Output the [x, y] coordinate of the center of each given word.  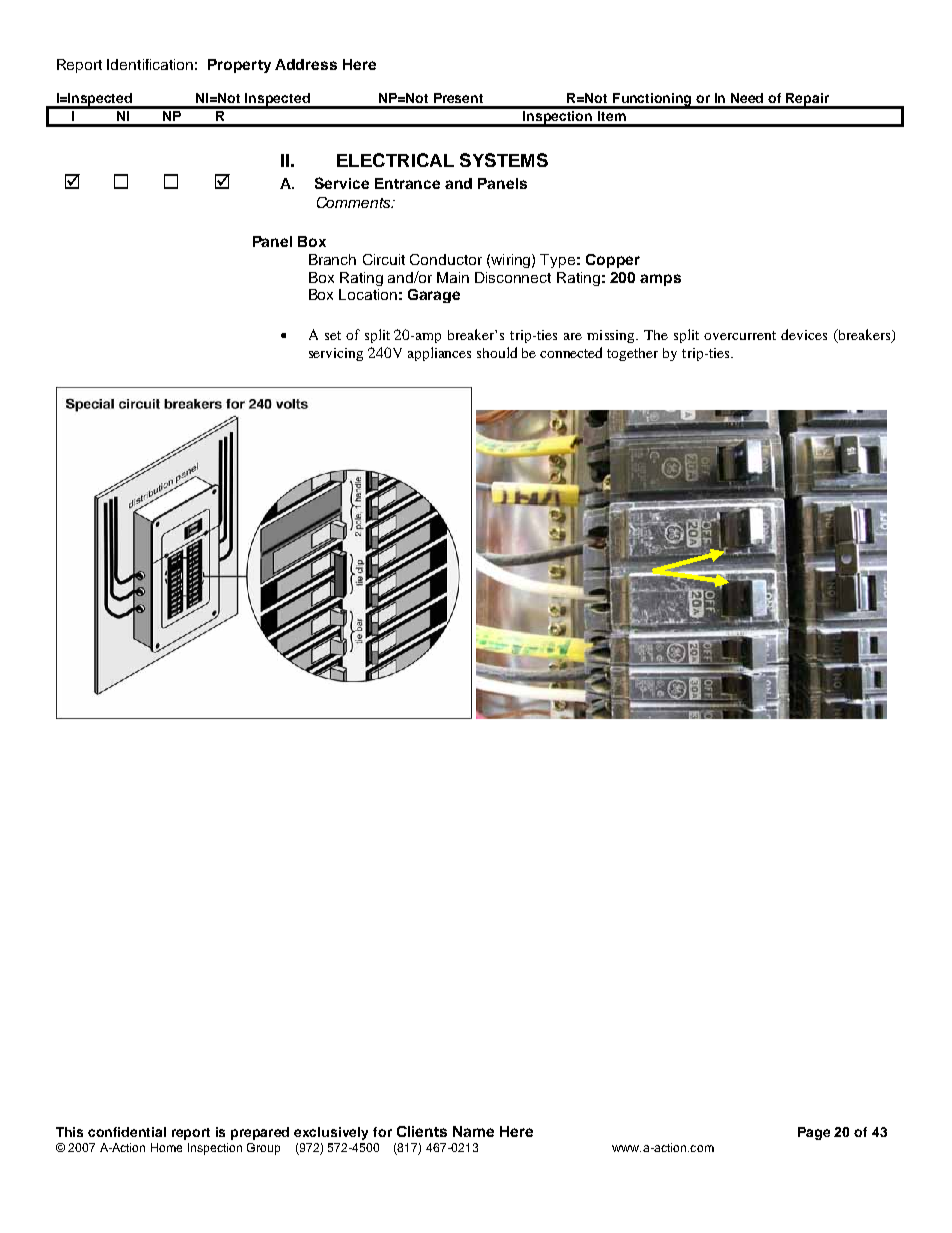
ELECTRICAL [395, 160]
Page [814, 1133]
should [497, 352]
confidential [127, 1132]
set [333, 335]
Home [166, 1147]
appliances [439, 354]
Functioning [652, 100]
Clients [422, 1131]
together [632, 354]
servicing [336, 354]
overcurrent [740, 335]
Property [239, 66]
